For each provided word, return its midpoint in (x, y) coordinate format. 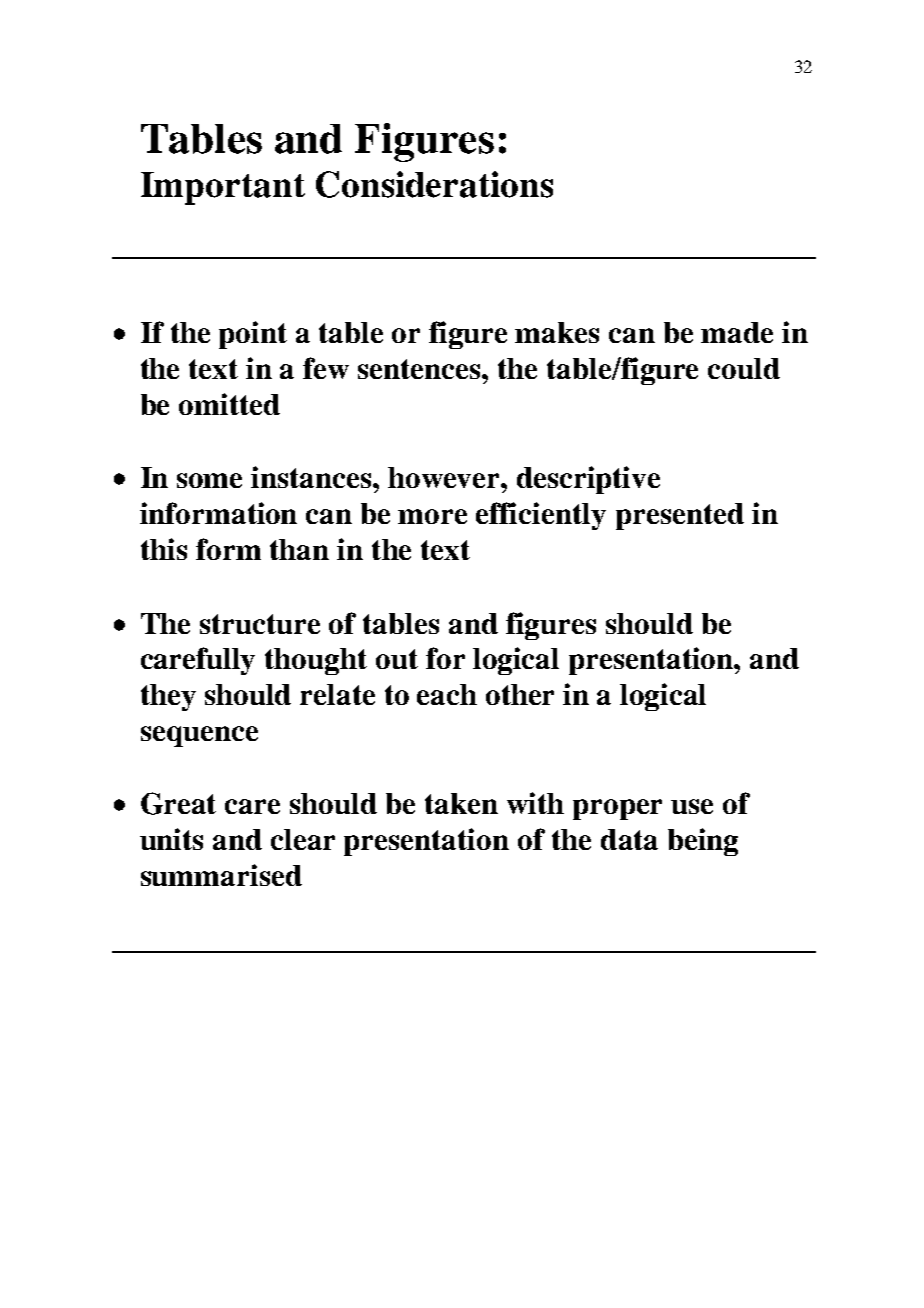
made (737, 332)
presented (680, 516)
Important (223, 188)
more (432, 516)
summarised (221, 875)
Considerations (434, 184)
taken (461, 803)
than (299, 549)
